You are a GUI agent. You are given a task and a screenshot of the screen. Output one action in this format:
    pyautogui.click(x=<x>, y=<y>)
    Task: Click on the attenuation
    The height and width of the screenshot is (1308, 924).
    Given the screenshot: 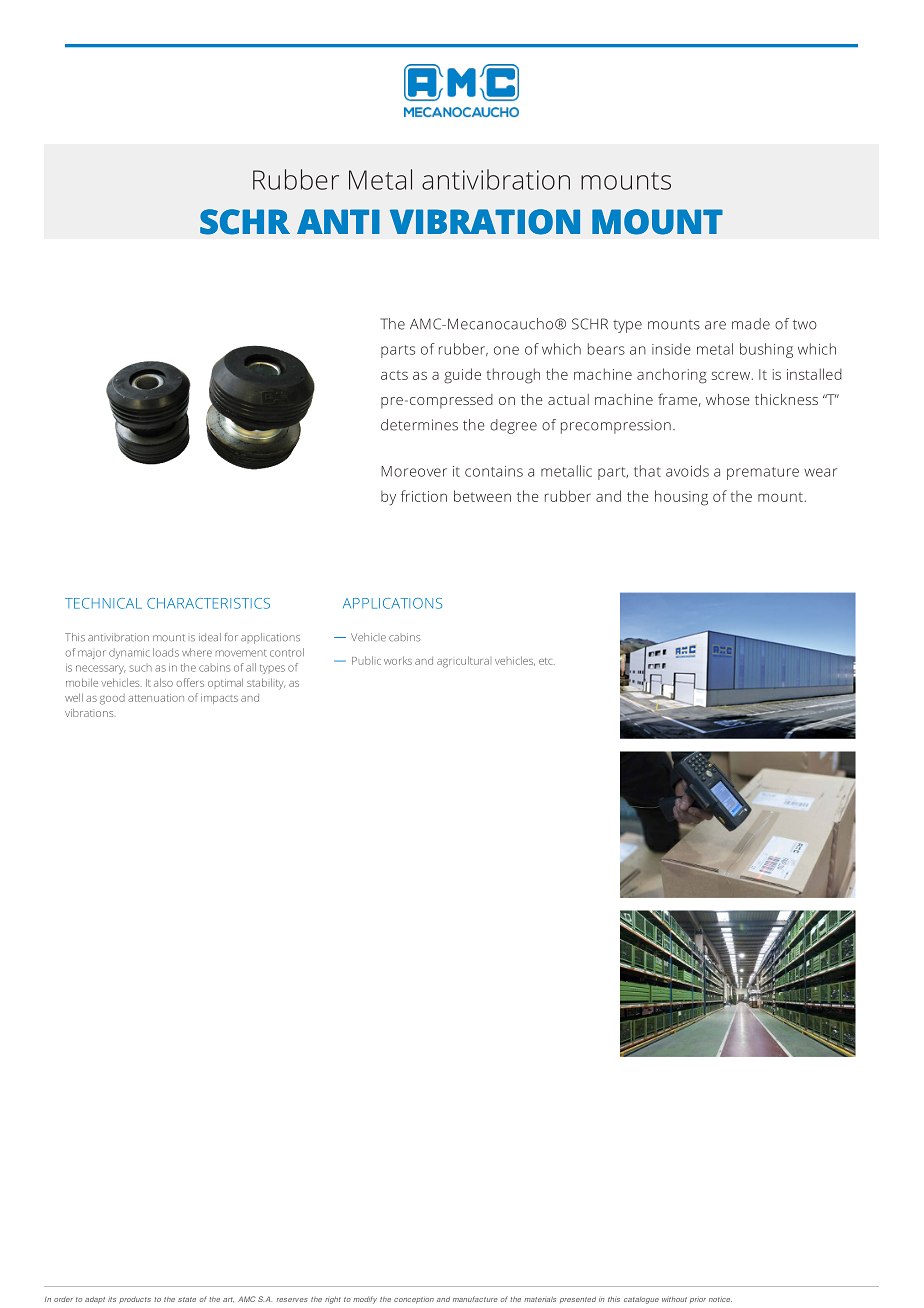 What is the action you would take?
    pyautogui.click(x=156, y=698)
